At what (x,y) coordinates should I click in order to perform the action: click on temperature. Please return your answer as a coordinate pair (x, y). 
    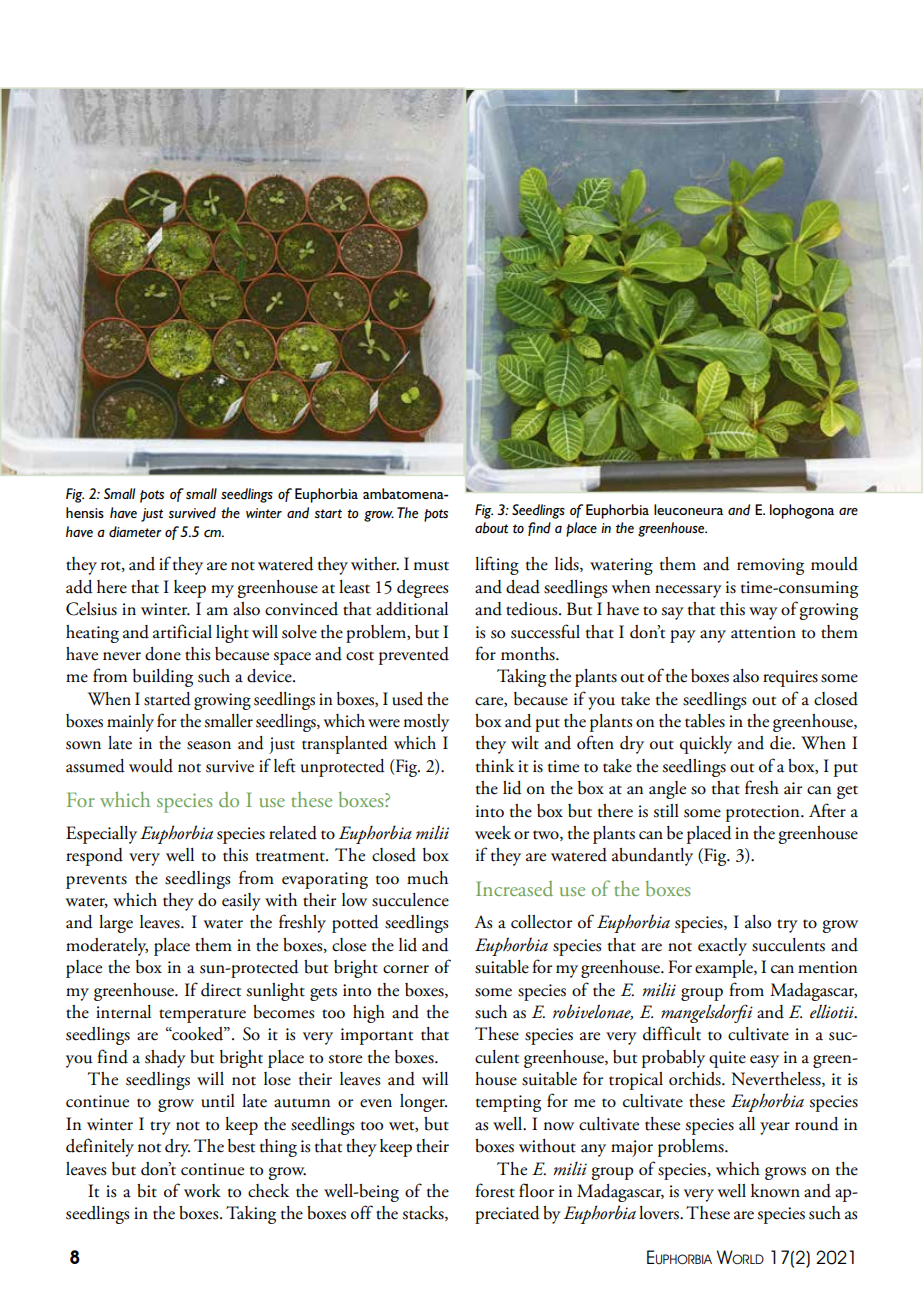
    Looking at the image, I should click on (202, 1016).
